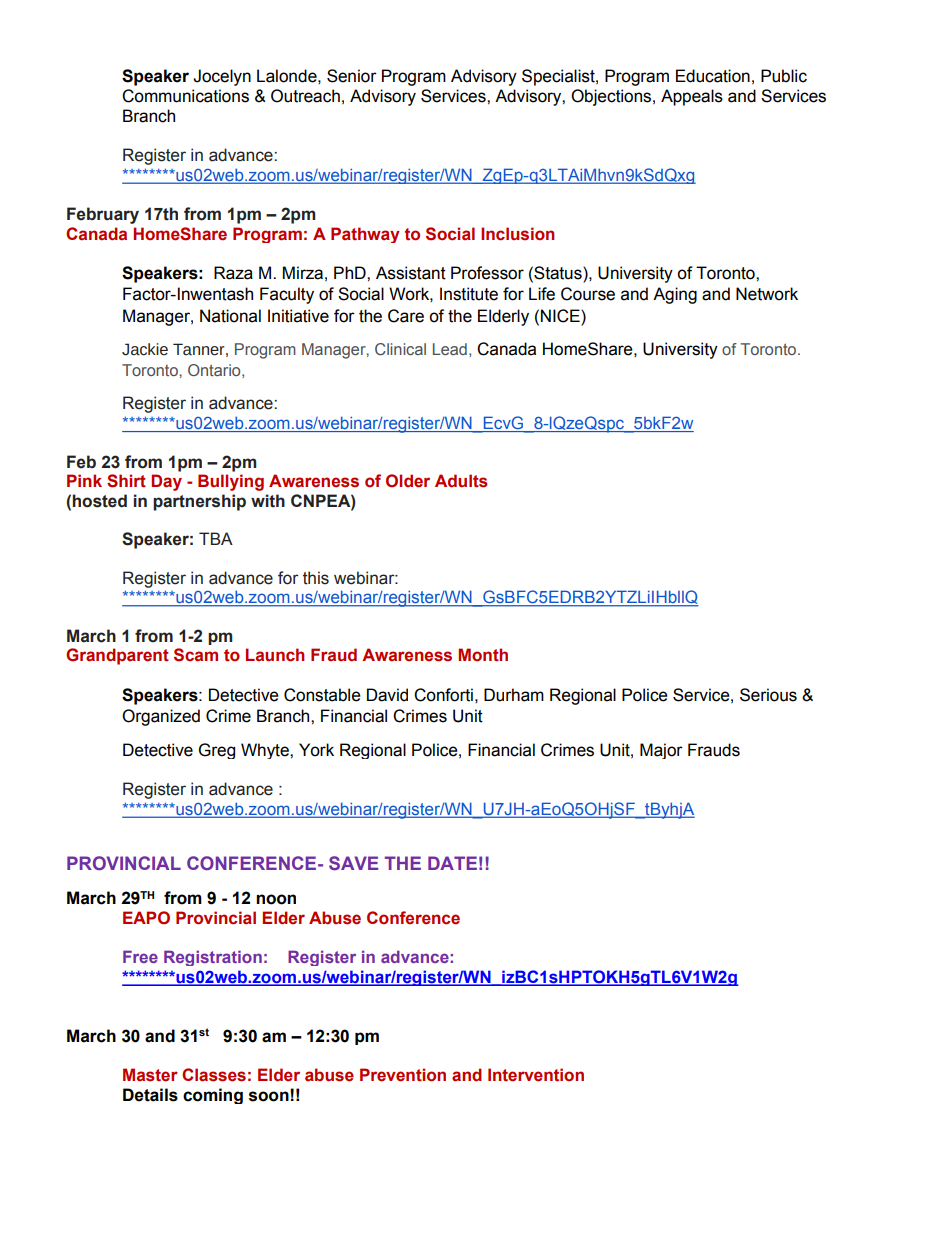 The width and height of the page is (952, 1233). Describe the element at coordinates (185, 96) in the page. I see `Communications` at that location.
